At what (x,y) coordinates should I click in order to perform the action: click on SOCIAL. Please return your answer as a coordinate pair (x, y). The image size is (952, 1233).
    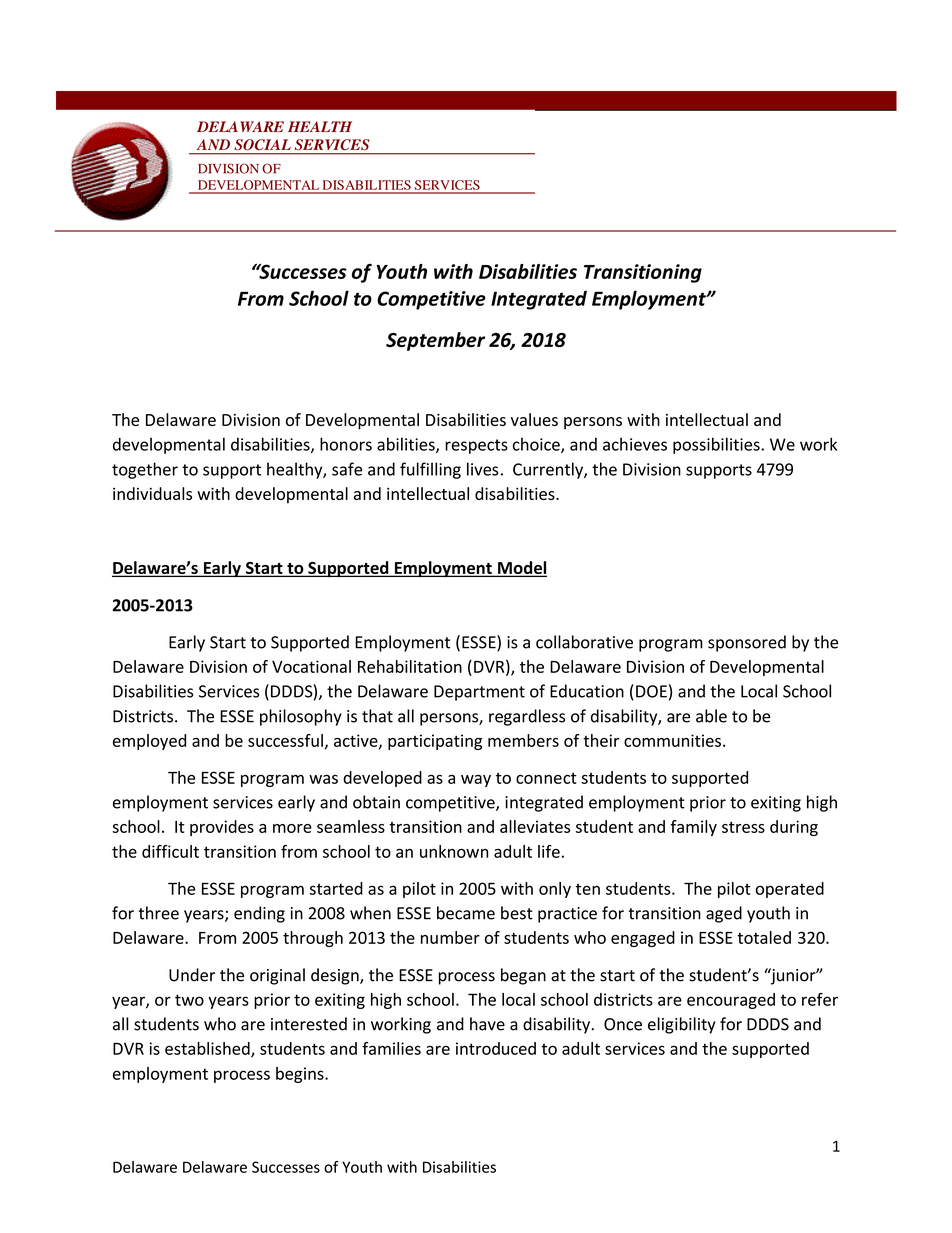
    Looking at the image, I should click on (263, 144).
